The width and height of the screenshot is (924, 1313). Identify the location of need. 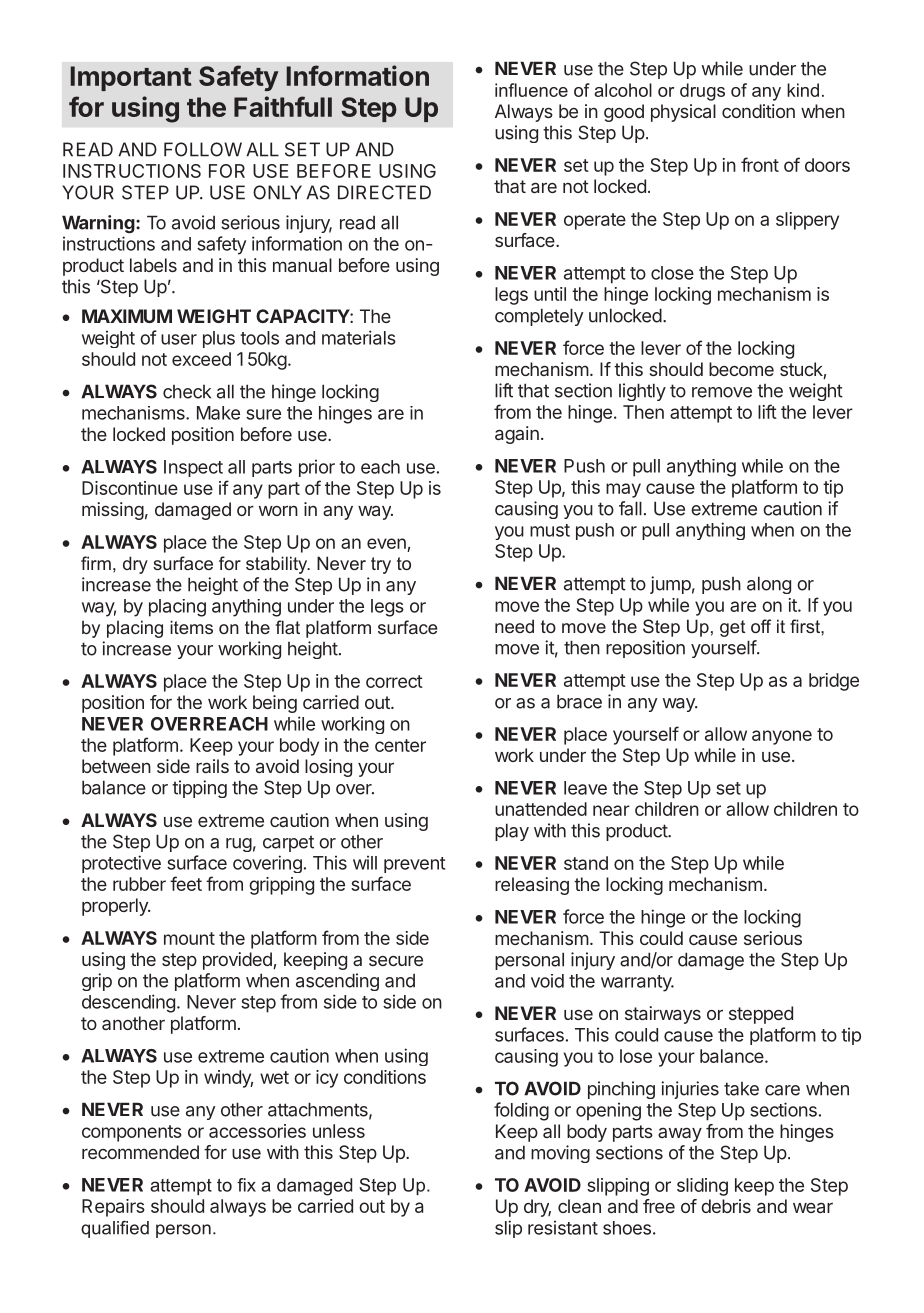
(514, 626).
